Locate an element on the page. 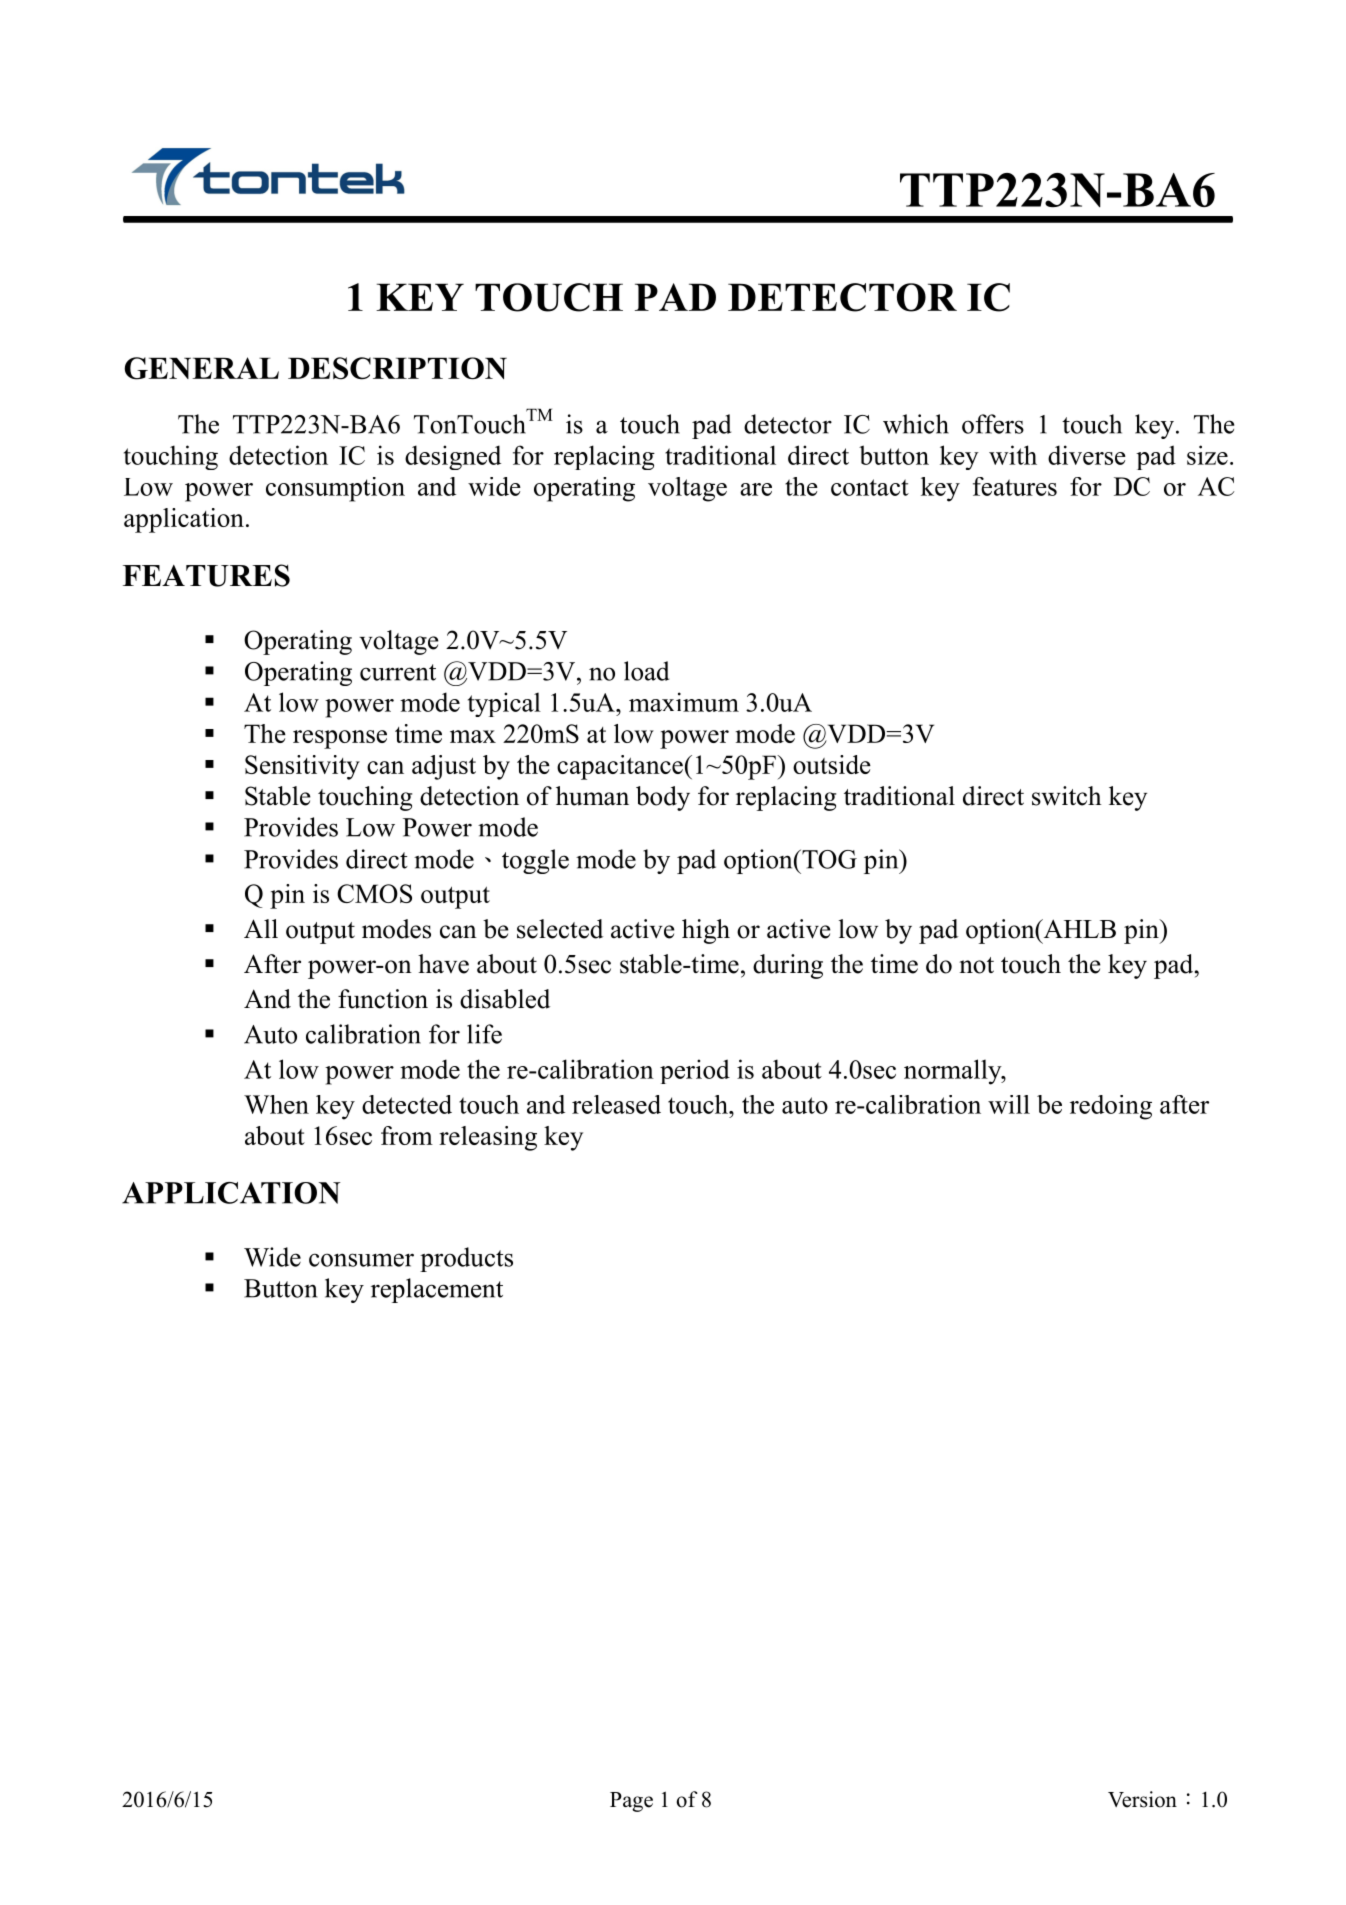 The width and height of the page is (1346, 1905). are is located at coordinates (756, 489).
